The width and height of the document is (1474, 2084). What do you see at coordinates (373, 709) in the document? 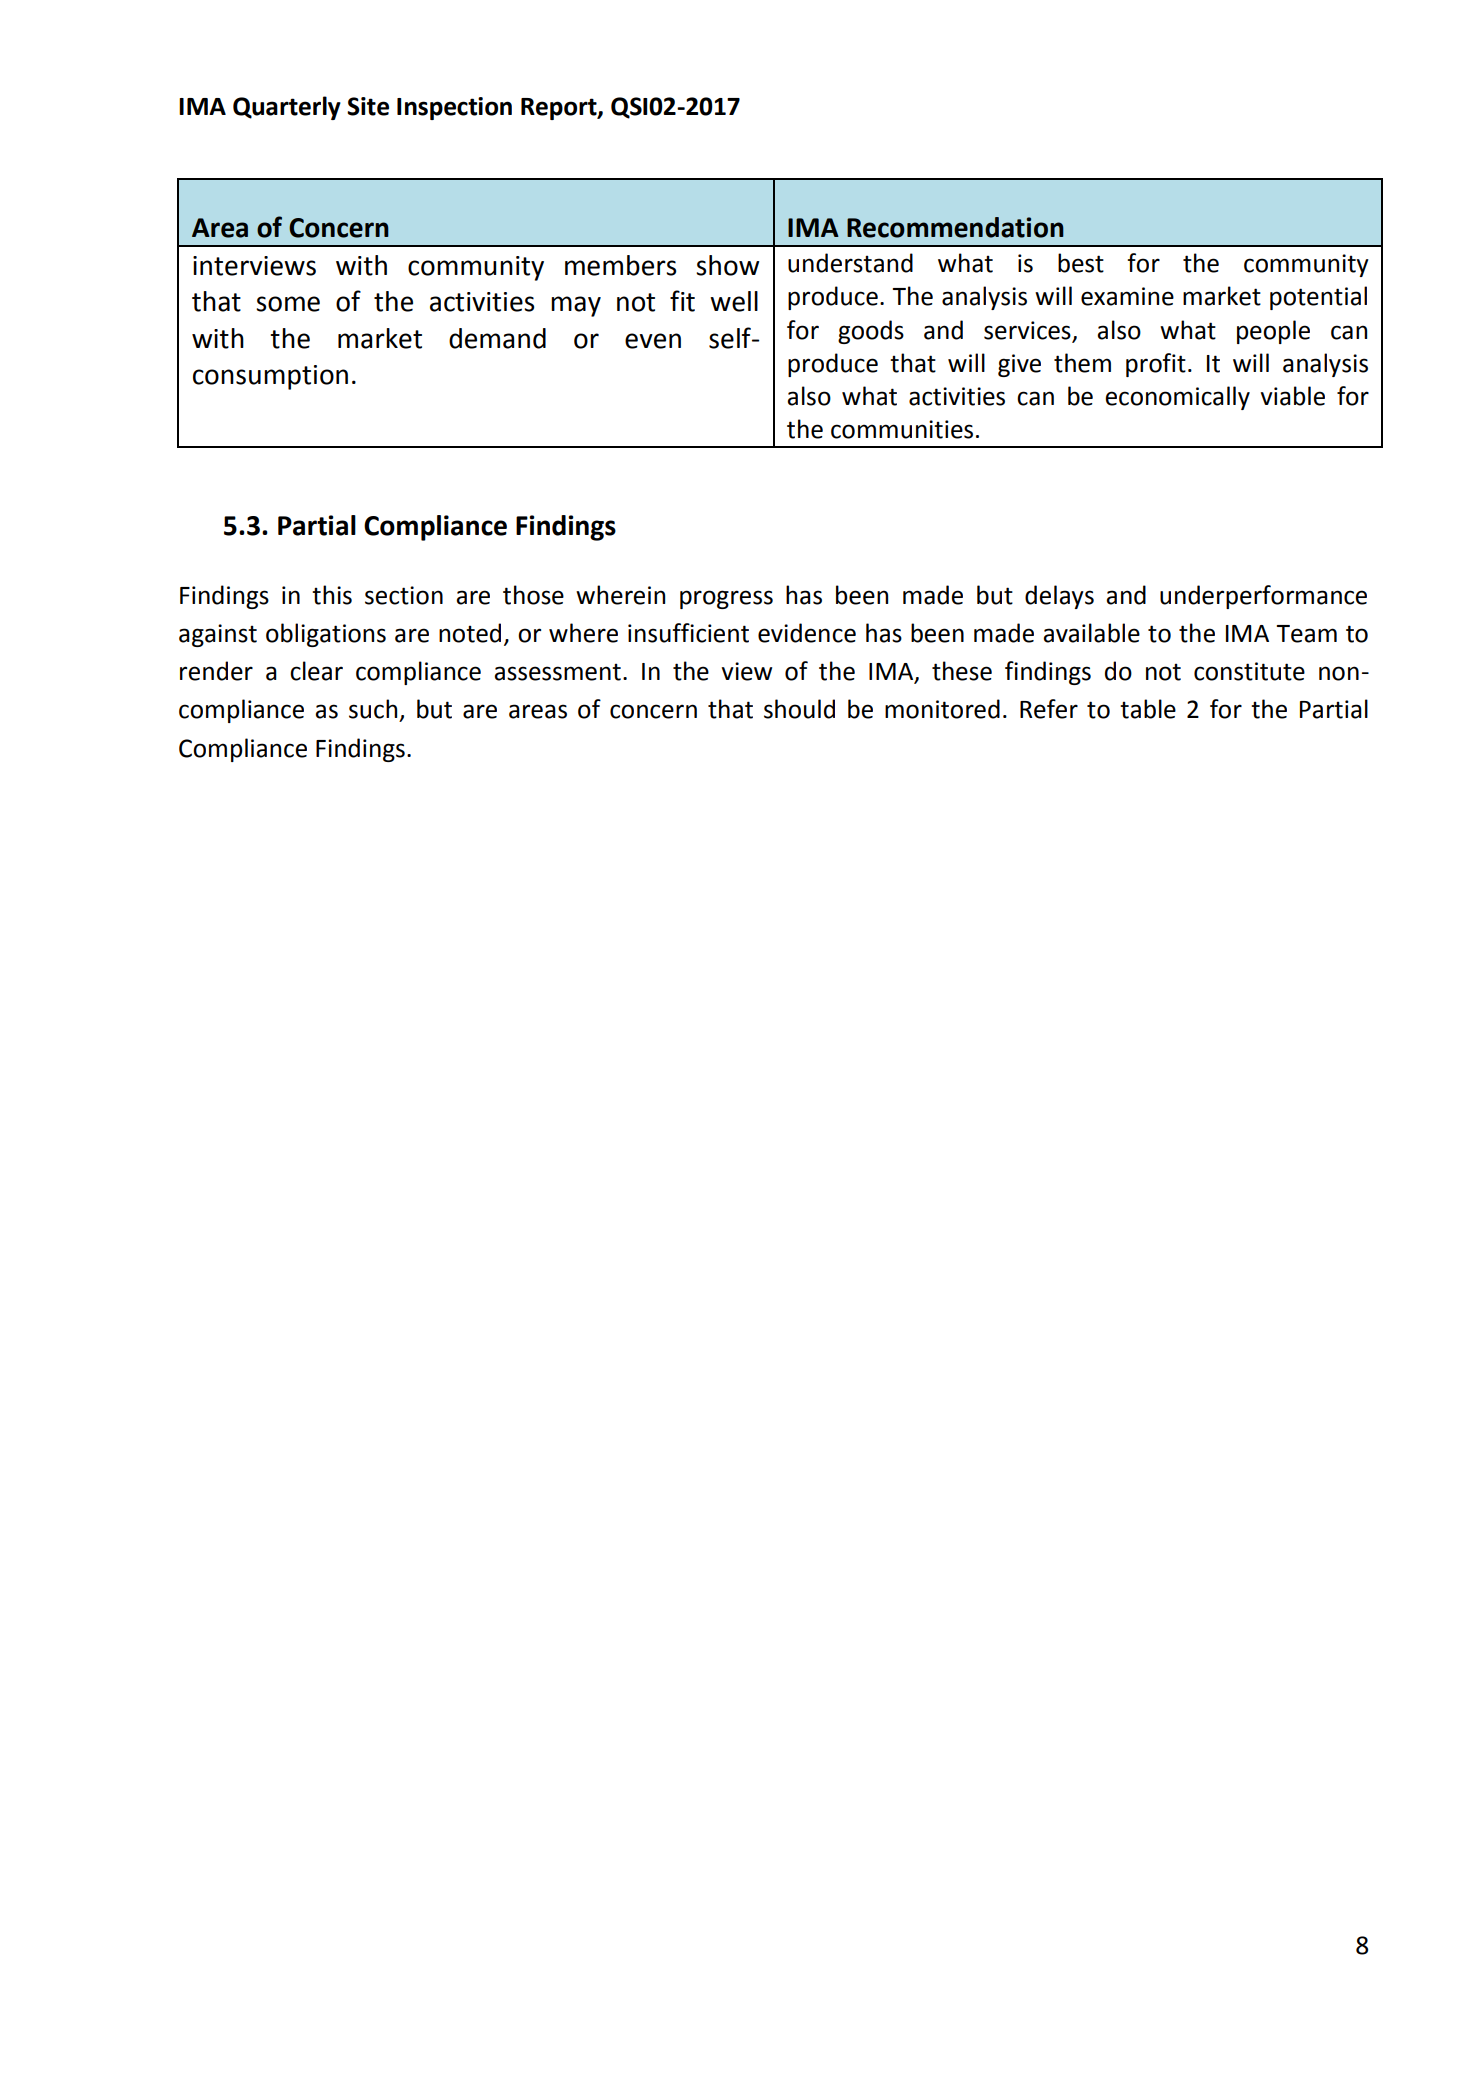
I see `such` at bounding box center [373, 709].
